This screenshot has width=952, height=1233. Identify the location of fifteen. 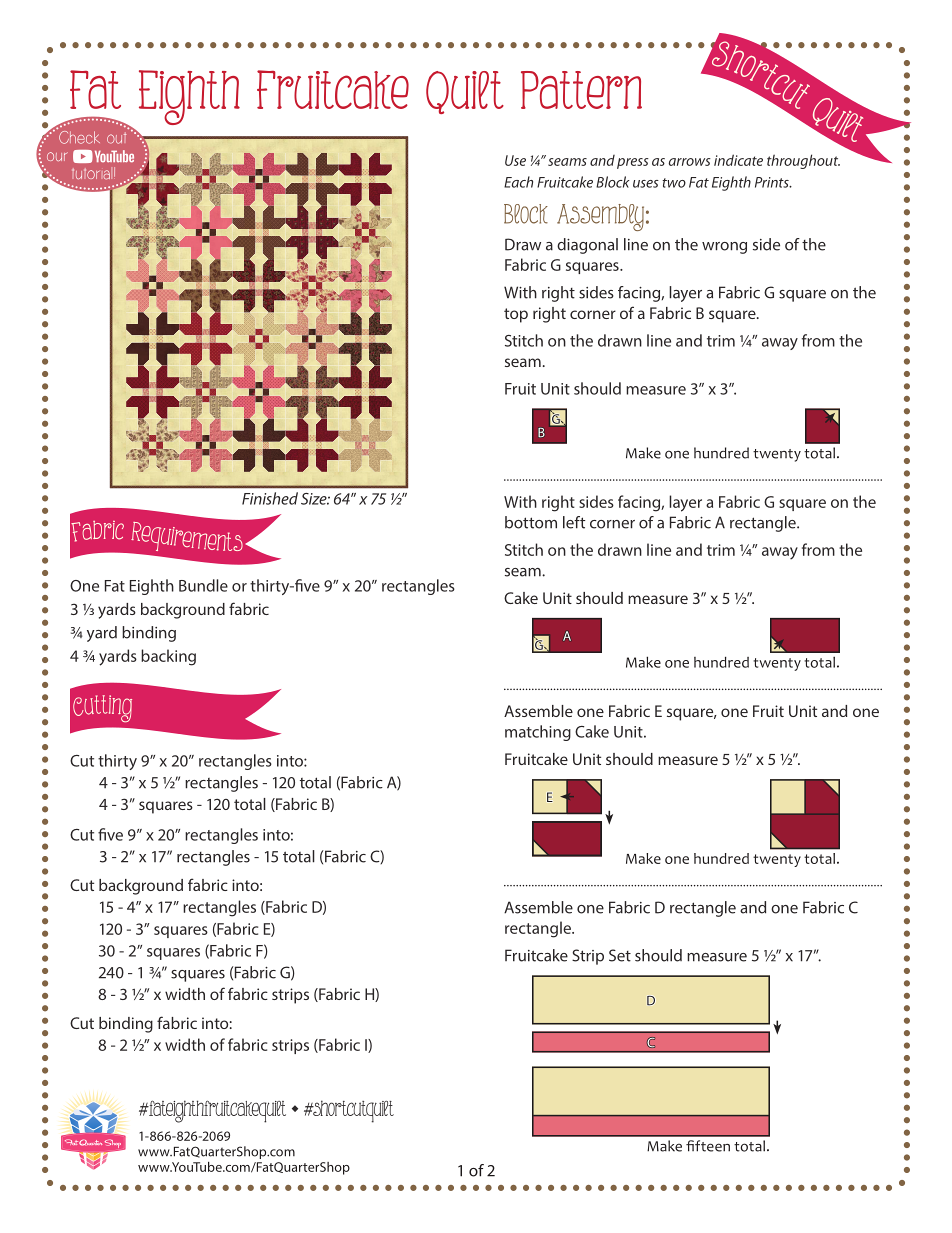
(708, 1146).
